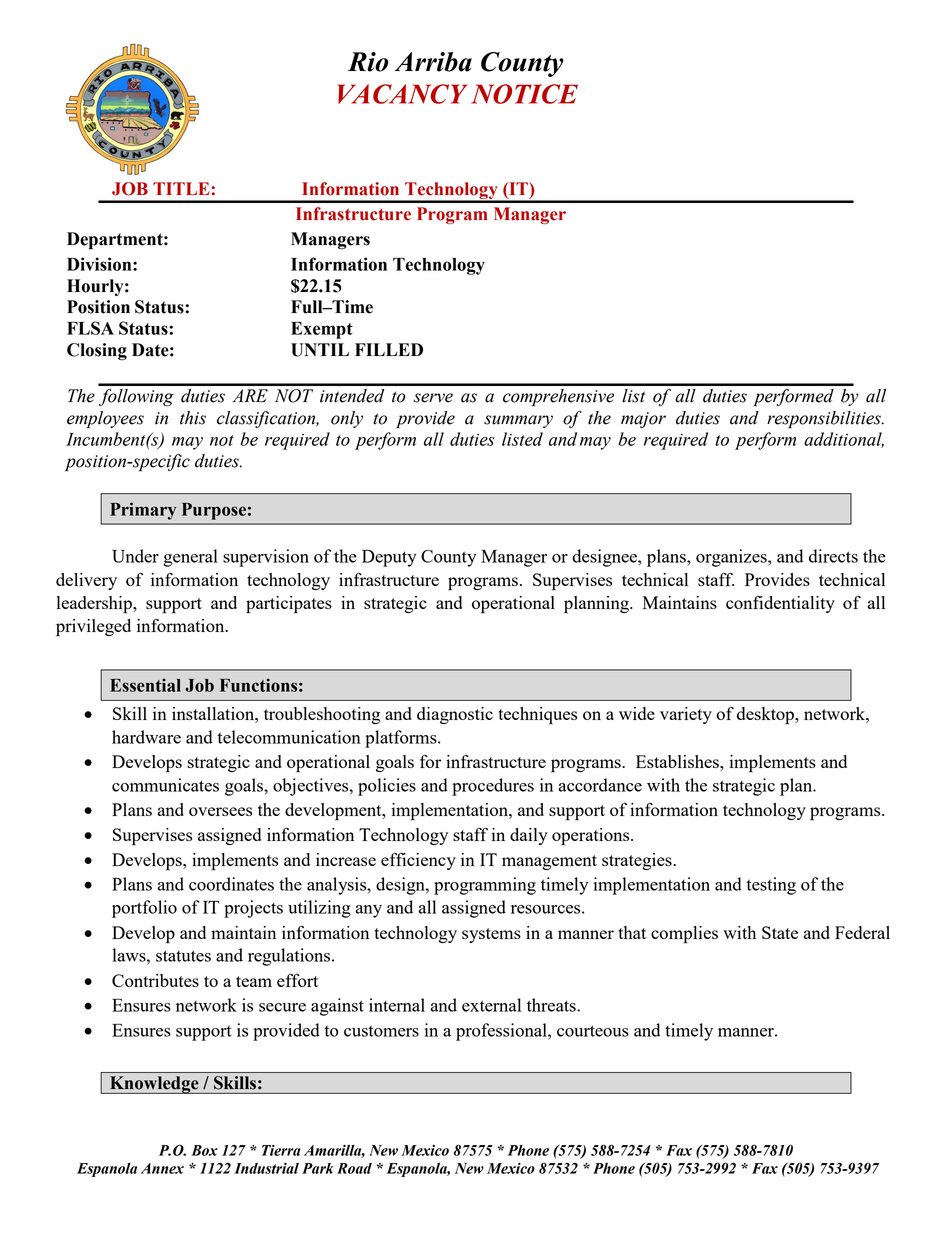 The height and width of the screenshot is (1233, 952). What do you see at coordinates (403, 94) in the screenshot?
I see `VACANCY` at bounding box center [403, 94].
